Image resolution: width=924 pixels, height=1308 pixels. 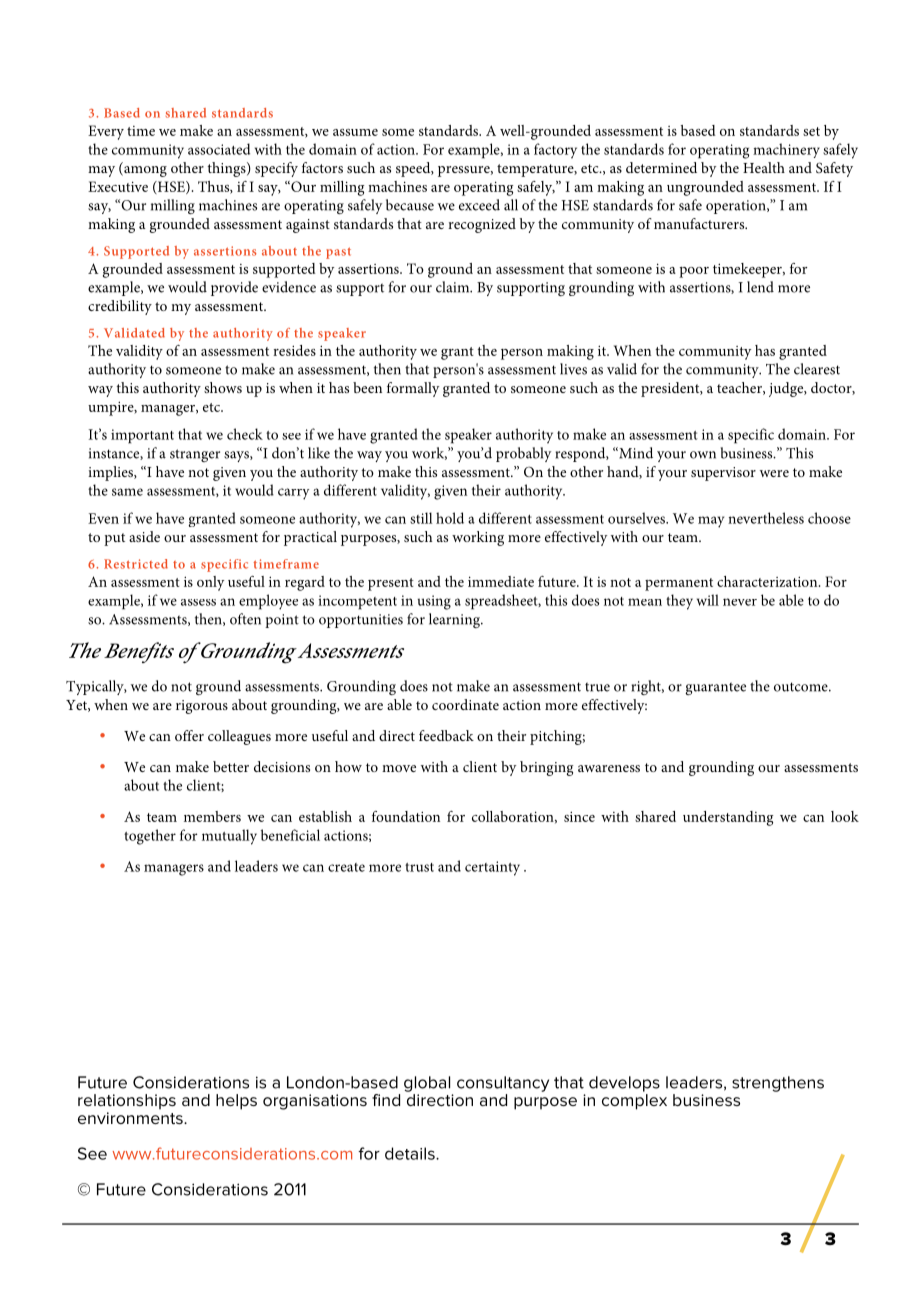 What do you see at coordinates (245, 619) in the screenshot?
I see `often` at bounding box center [245, 619].
